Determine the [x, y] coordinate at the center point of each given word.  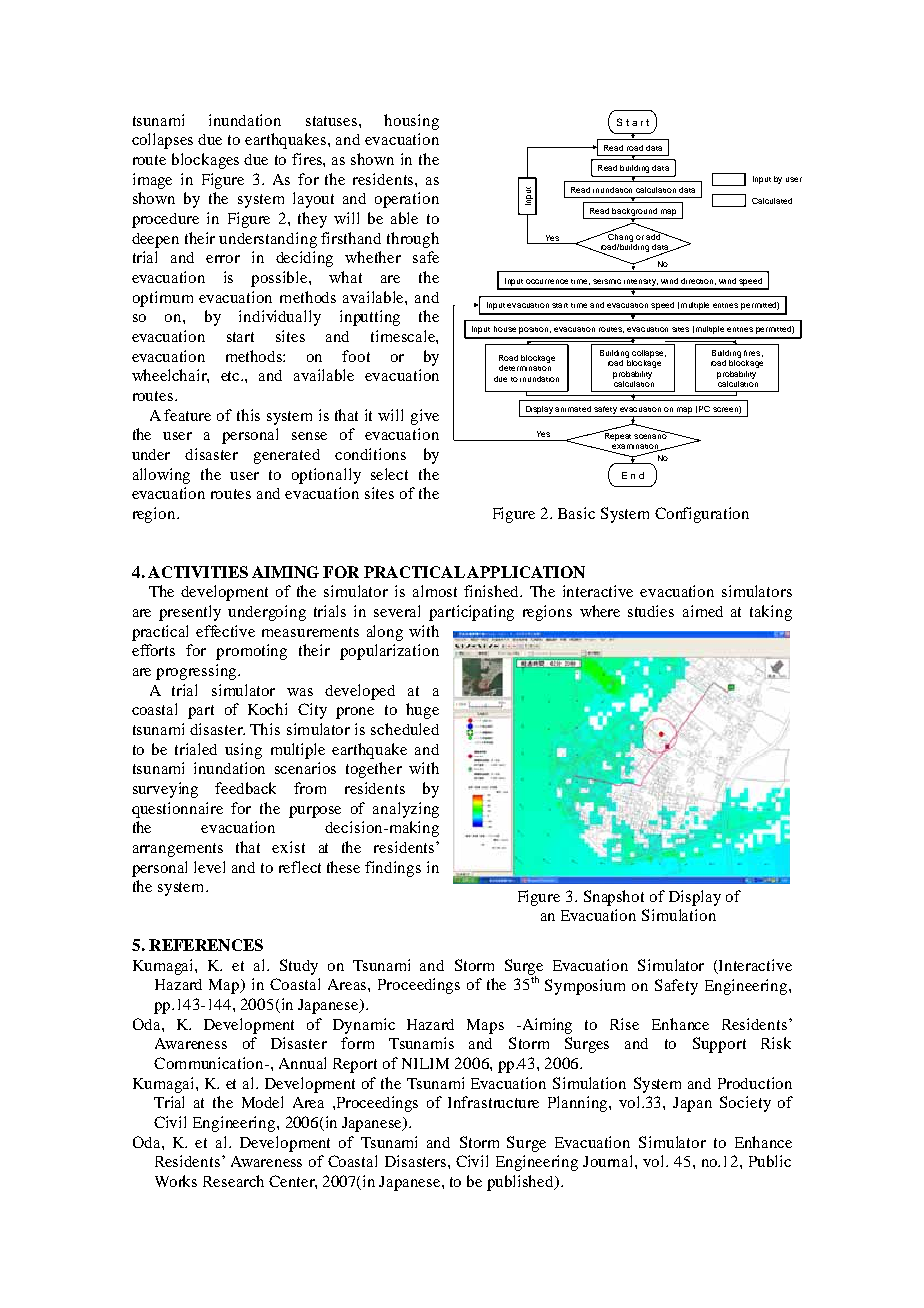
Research [233, 1181]
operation [407, 200]
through [413, 240]
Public [770, 1161]
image [152, 181]
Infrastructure [493, 1102]
